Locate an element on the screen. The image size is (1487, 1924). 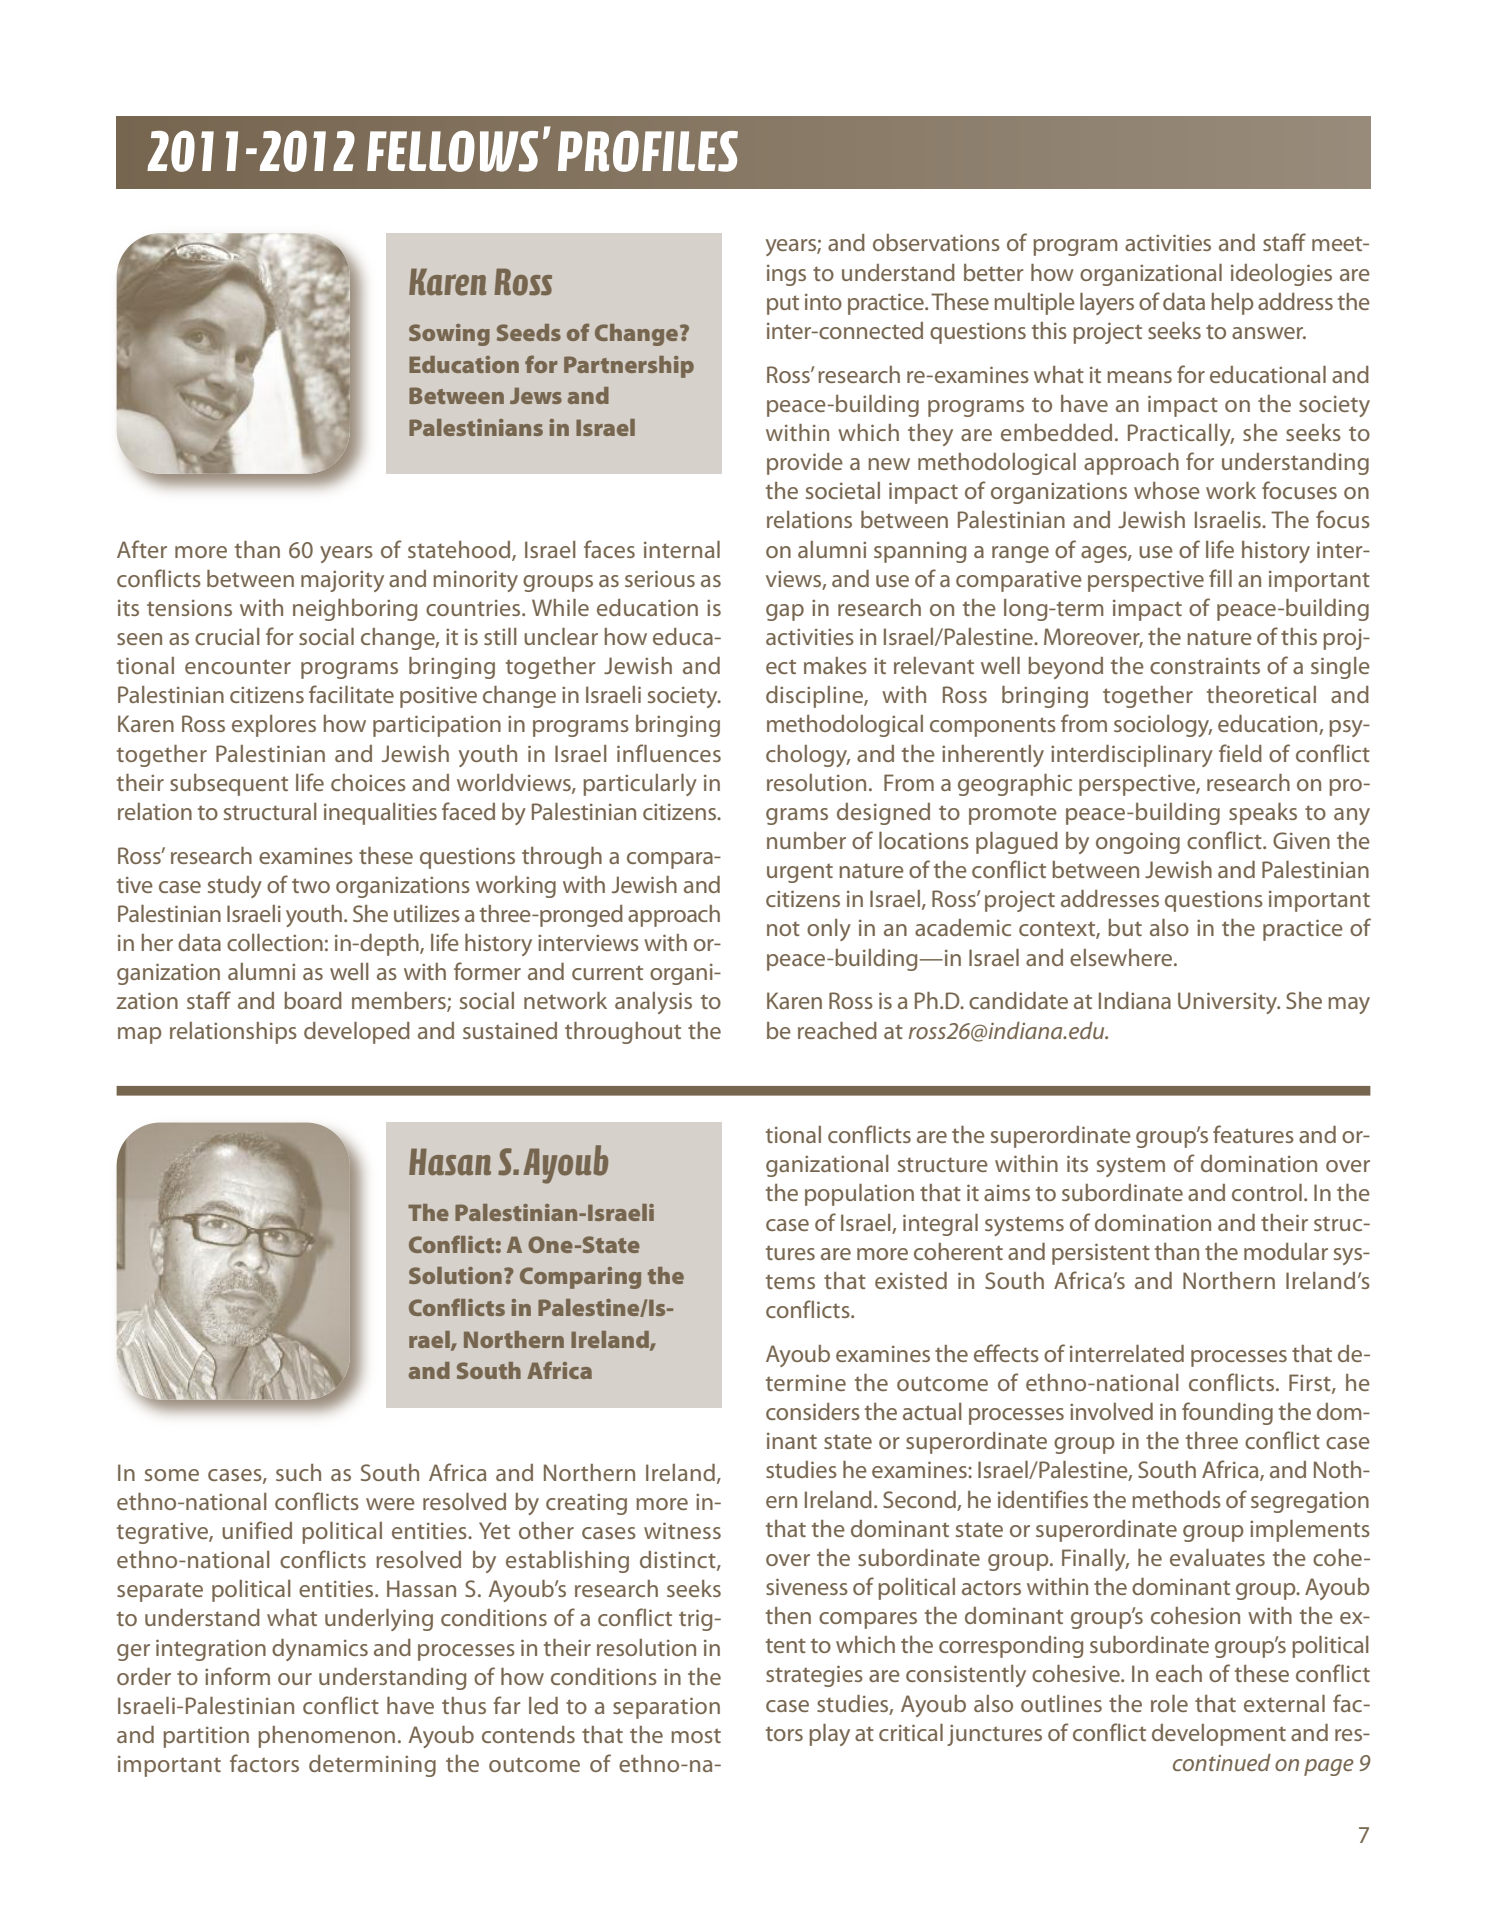
constraints is located at coordinates (1205, 666).
